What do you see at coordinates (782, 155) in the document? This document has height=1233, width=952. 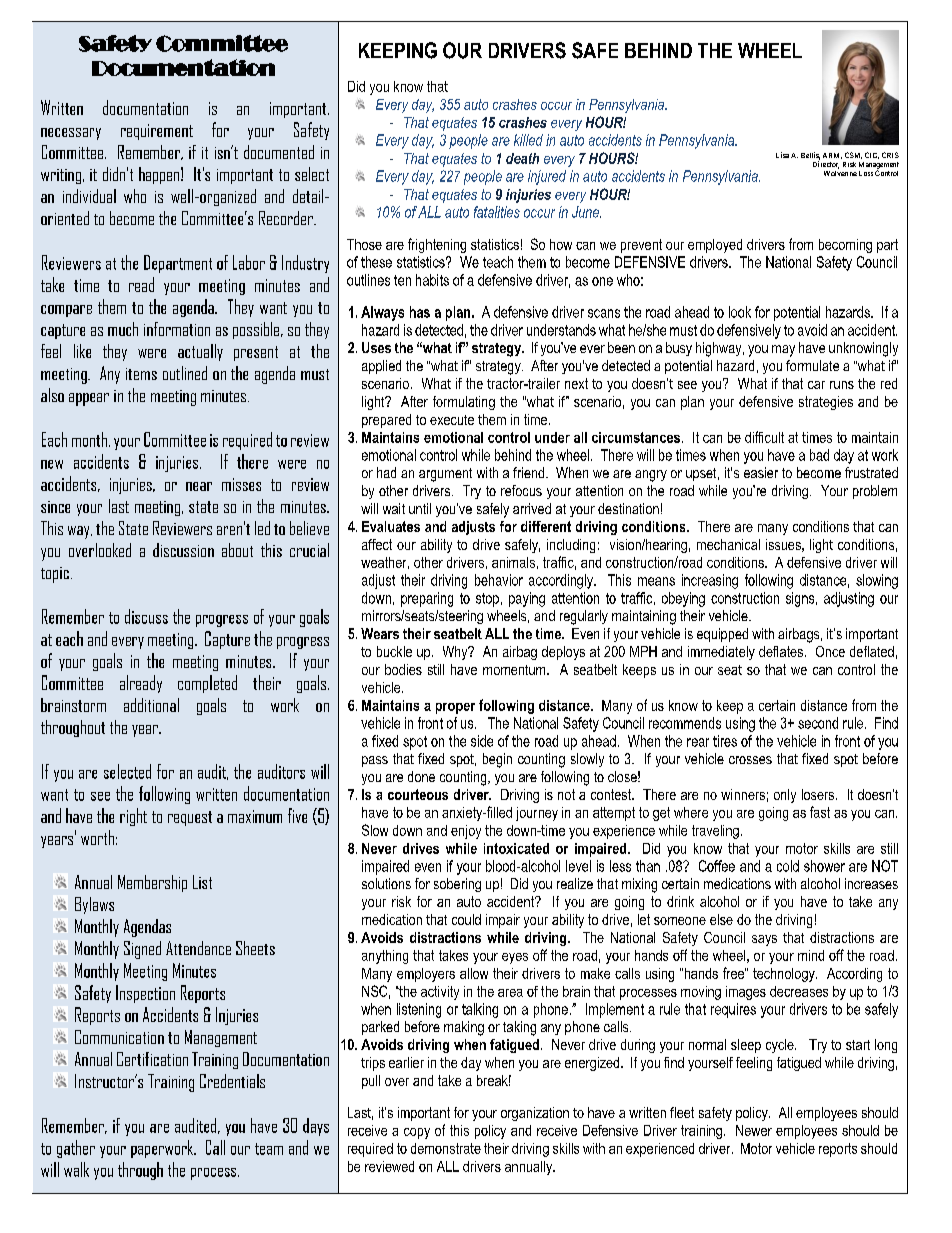 I see `Lisa` at bounding box center [782, 155].
